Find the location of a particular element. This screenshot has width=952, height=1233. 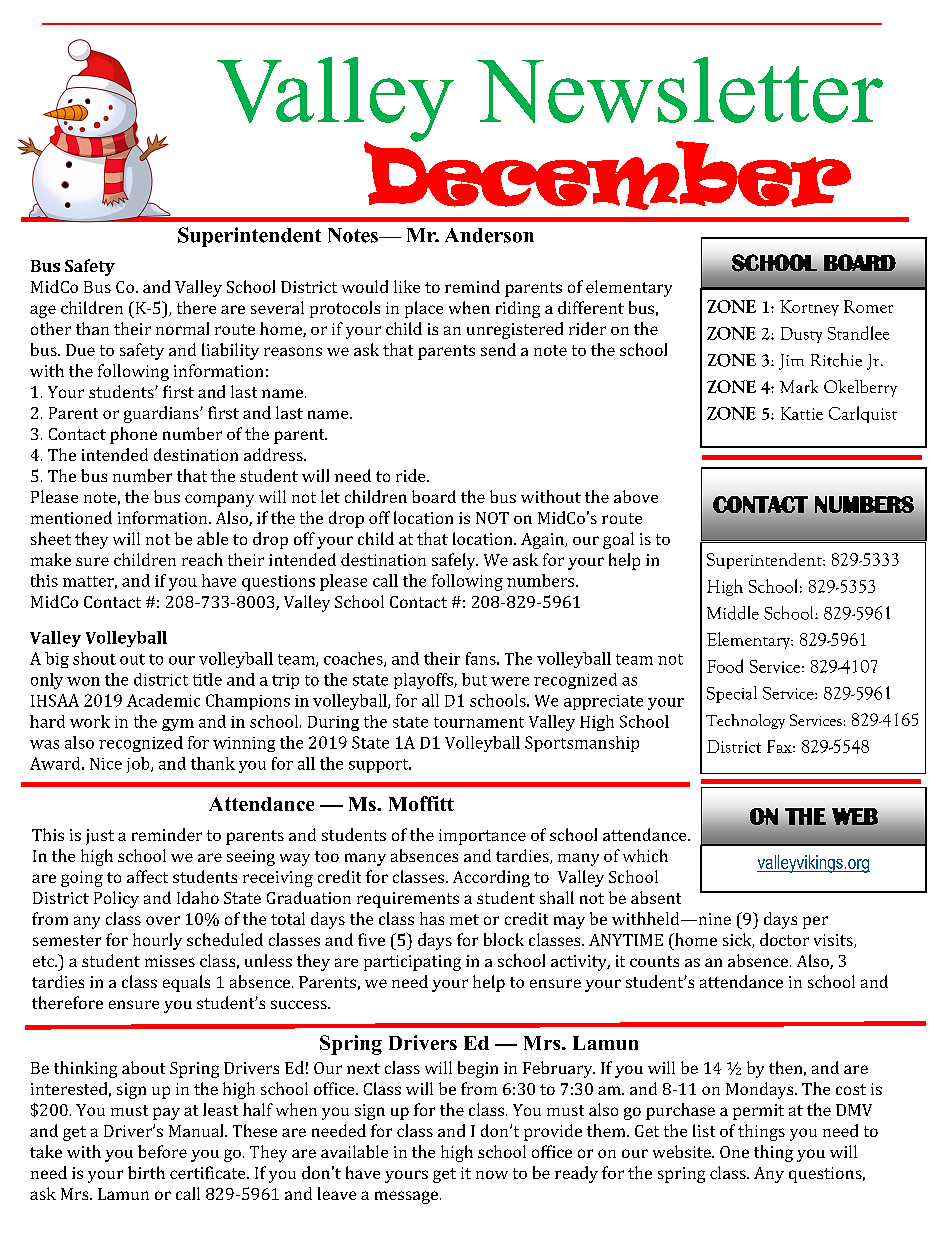

December is located at coordinates (607, 174).
